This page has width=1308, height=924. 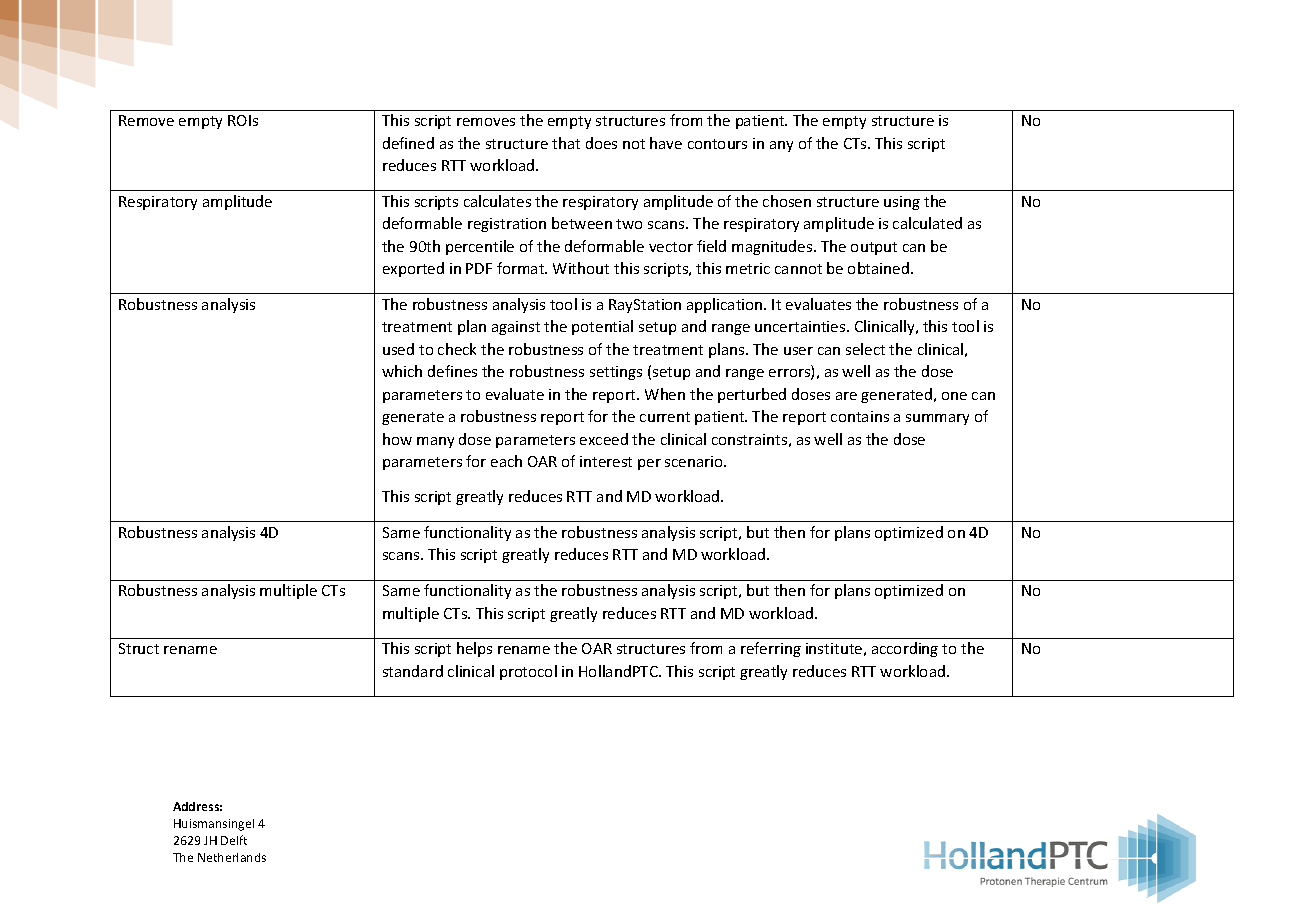 I want to click on according, so click(x=905, y=649).
